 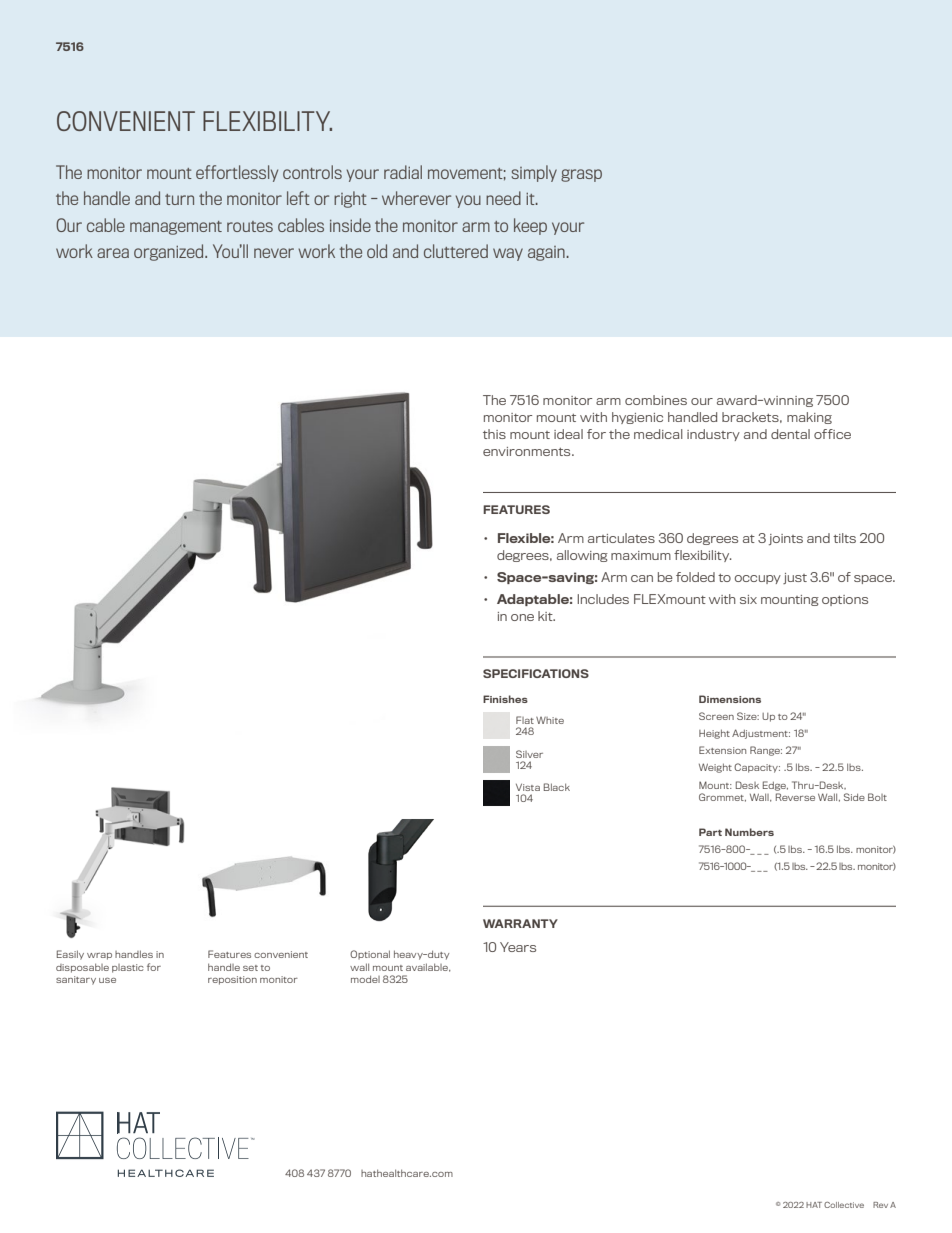 What do you see at coordinates (503, 198) in the screenshot?
I see `need` at bounding box center [503, 198].
